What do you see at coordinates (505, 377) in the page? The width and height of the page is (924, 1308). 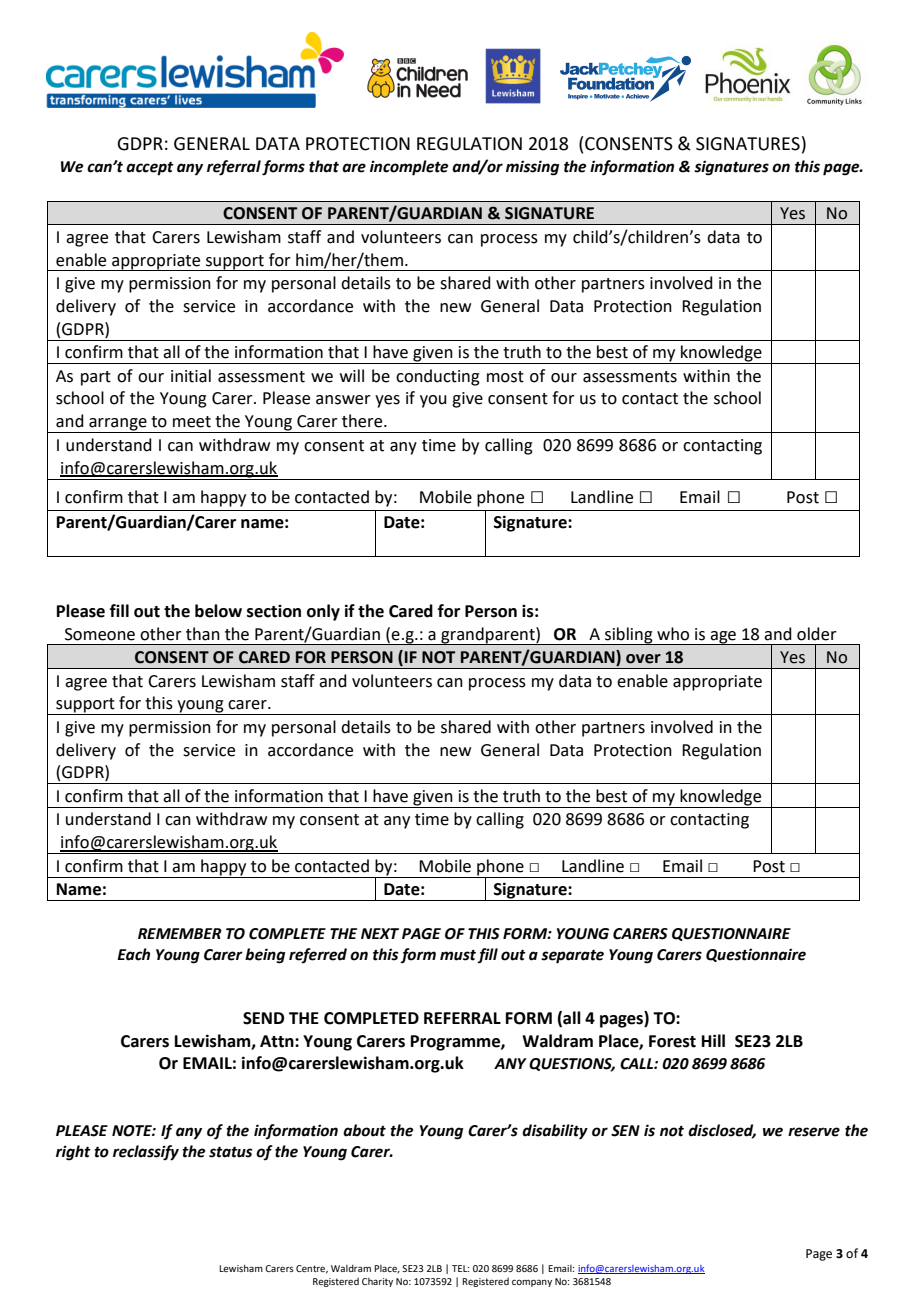 I see `most` at bounding box center [505, 377].
